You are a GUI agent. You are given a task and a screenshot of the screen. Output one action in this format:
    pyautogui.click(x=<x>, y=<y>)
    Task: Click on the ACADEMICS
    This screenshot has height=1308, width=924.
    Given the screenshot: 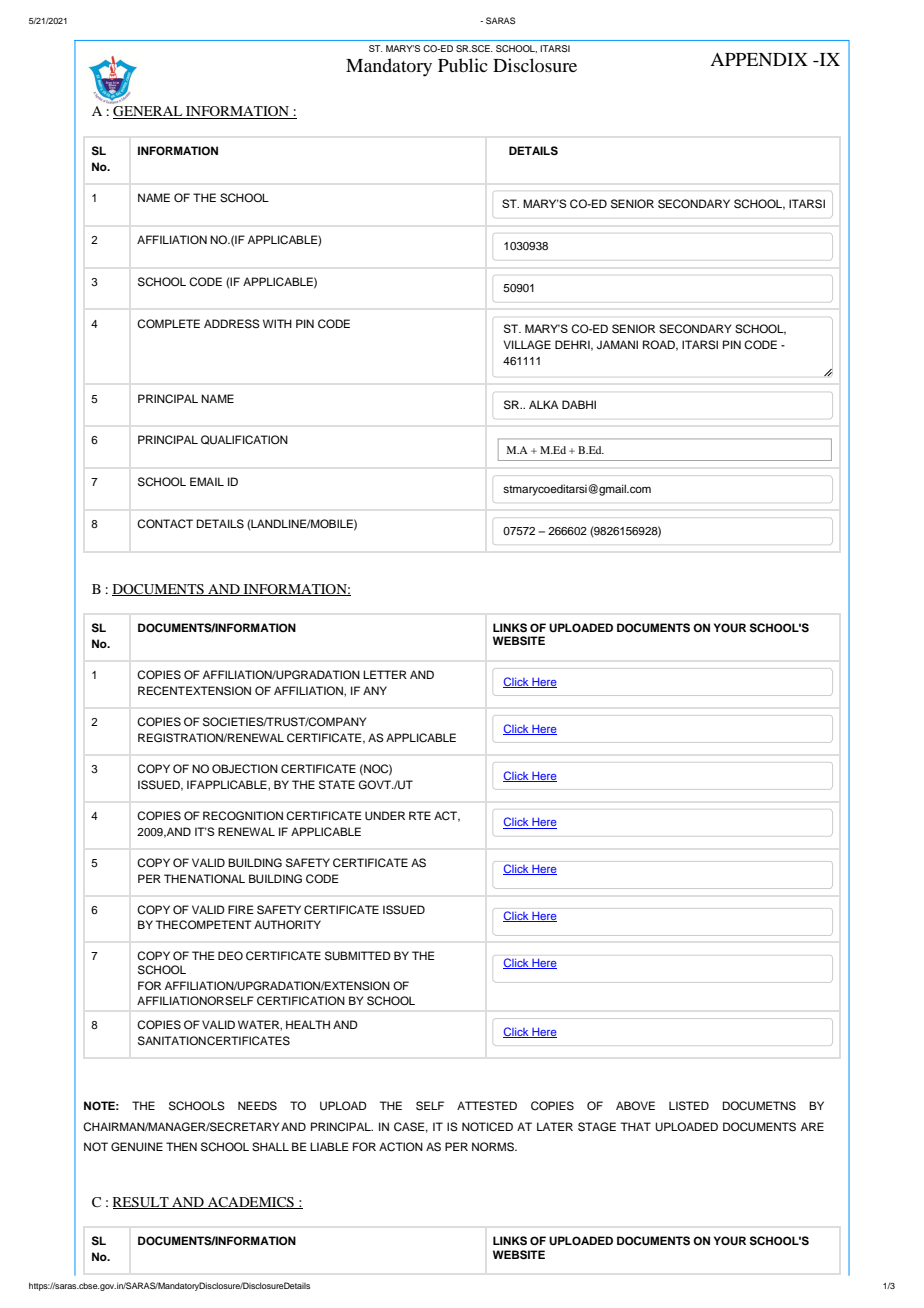 What is the action you would take?
    pyautogui.click(x=250, y=1203)
